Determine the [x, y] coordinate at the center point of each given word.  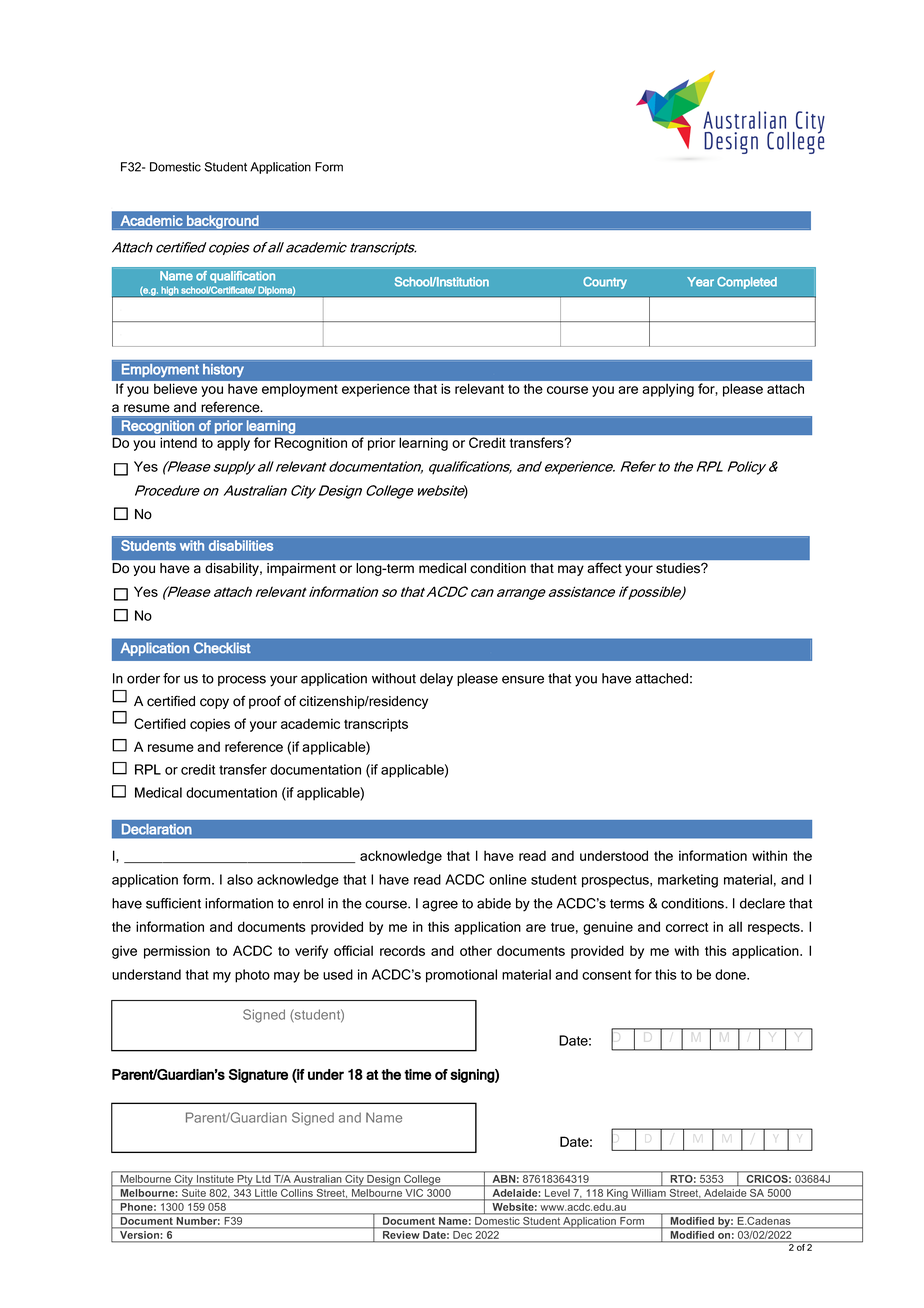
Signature [258, 1076]
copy [214, 703]
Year [700, 282]
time [418, 1074]
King [617, 1194]
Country [605, 283]
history [223, 370]
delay [436, 680]
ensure [523, 679]
